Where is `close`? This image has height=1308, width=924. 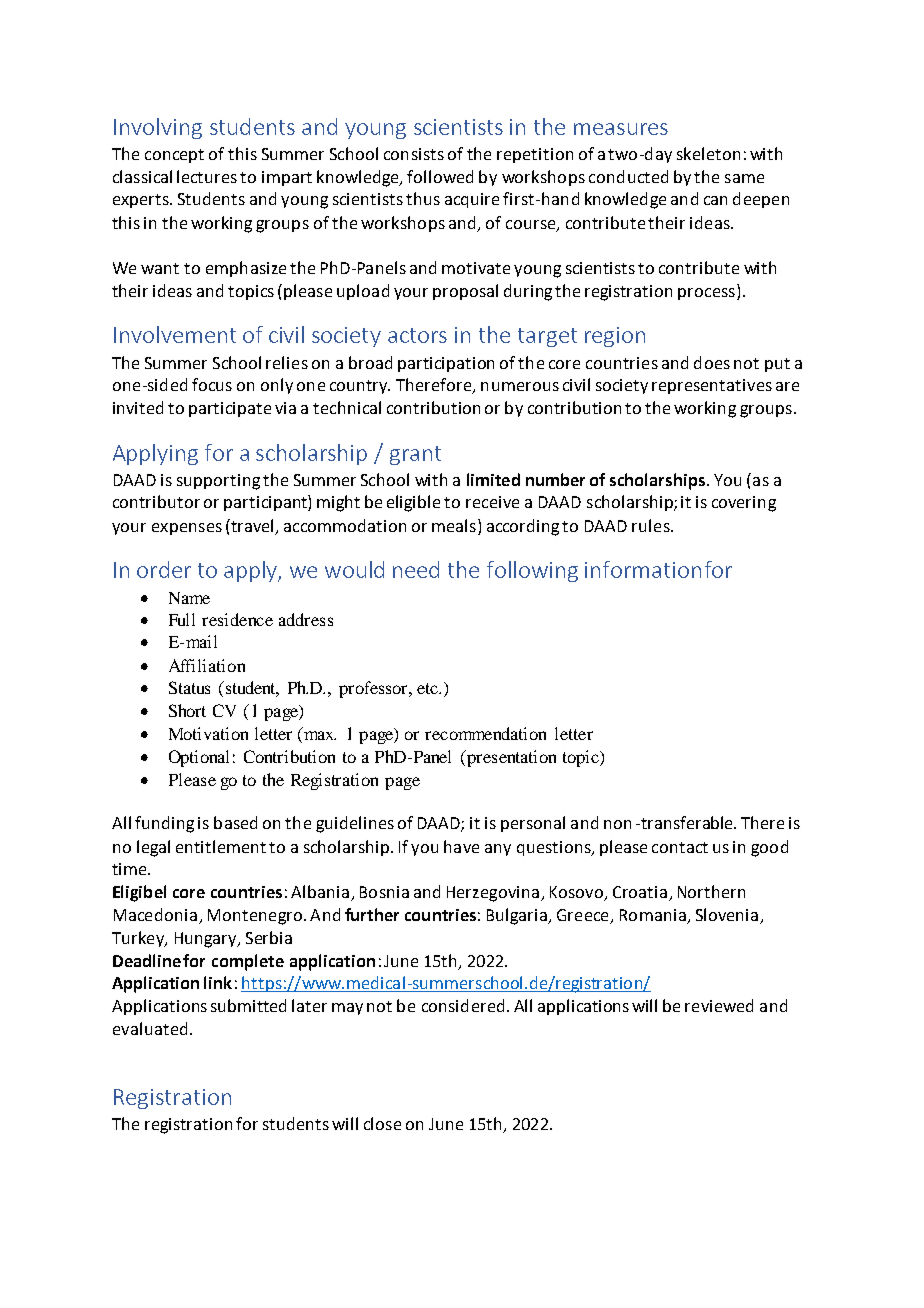 close is located at coordinates (382, 1123).
